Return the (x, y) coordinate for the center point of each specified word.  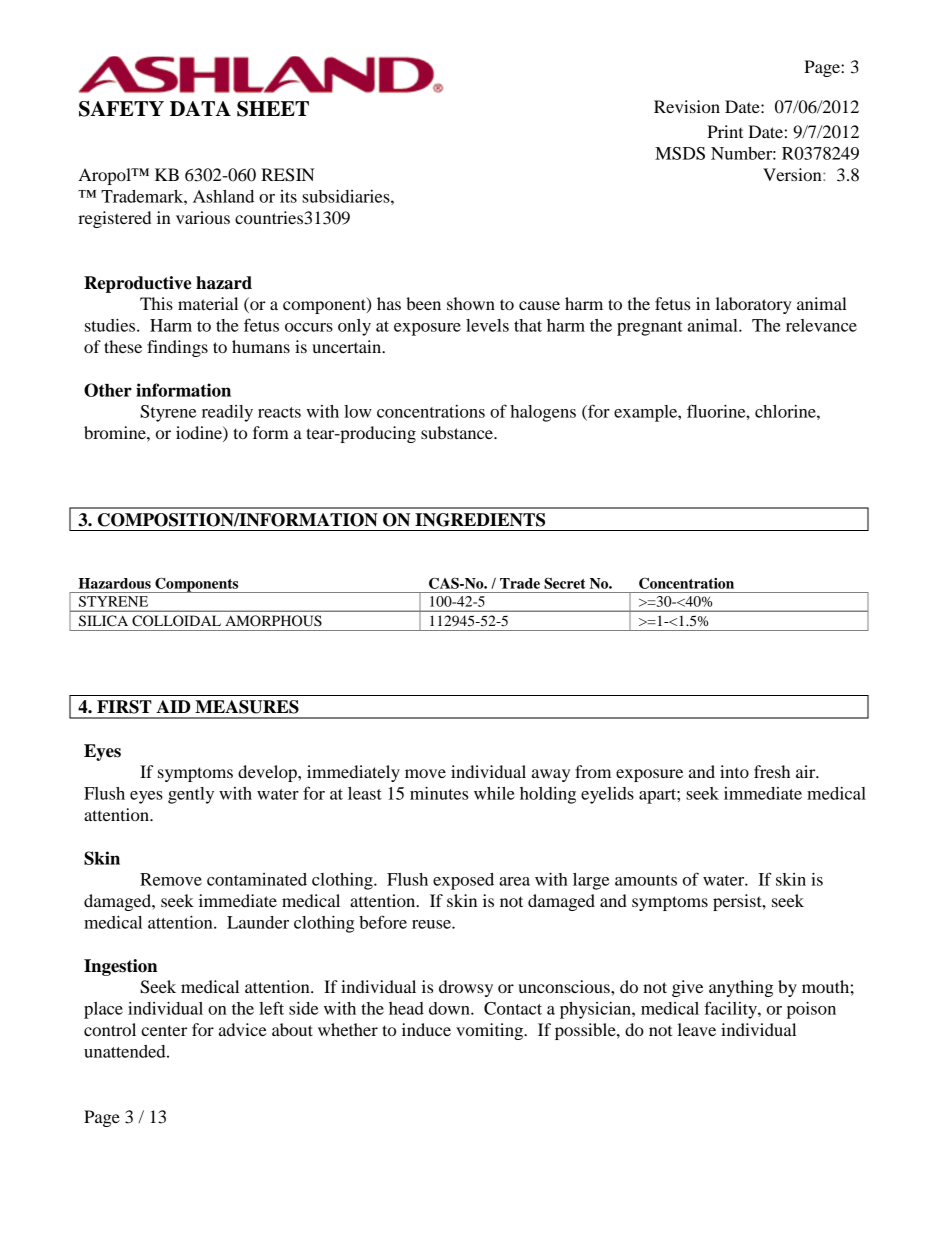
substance (458, 432)
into (734, 771)
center (164, 1030)
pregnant (650, 328)
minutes (439, 793)
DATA (200, 108)
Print (725, 131)
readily (227, 413)
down (450, 1008)
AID (173, 706)
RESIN (288, 175)
